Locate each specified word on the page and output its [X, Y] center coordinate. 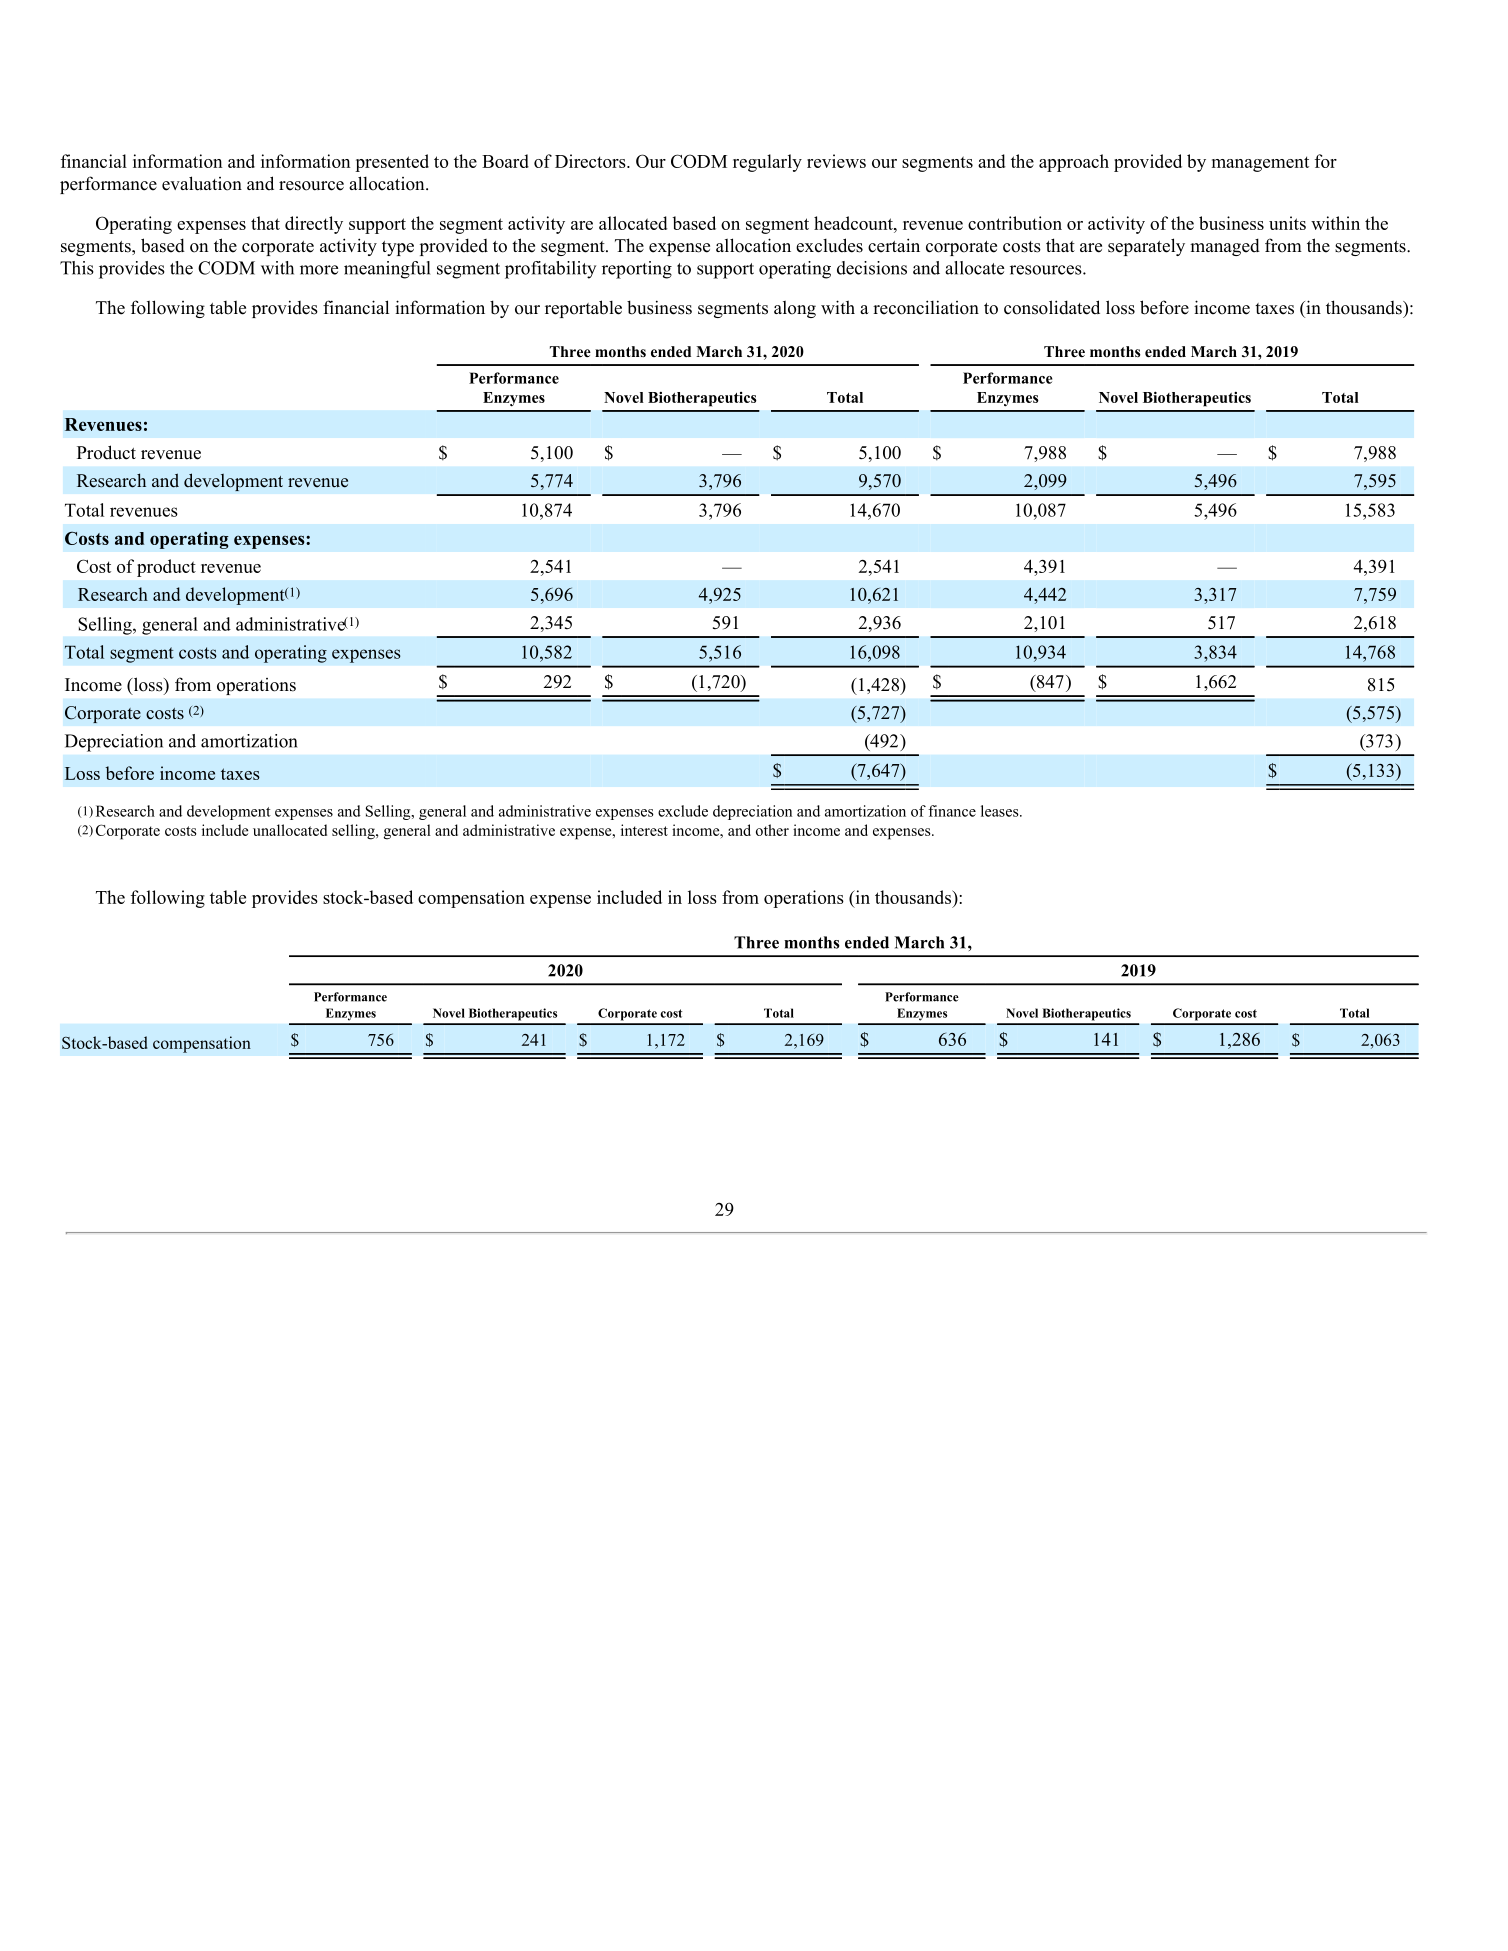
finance [952, 811]
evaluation [202, 183]
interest [644, 830]
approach [1074, 163]
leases [1001, 811]
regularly [767, 163]
